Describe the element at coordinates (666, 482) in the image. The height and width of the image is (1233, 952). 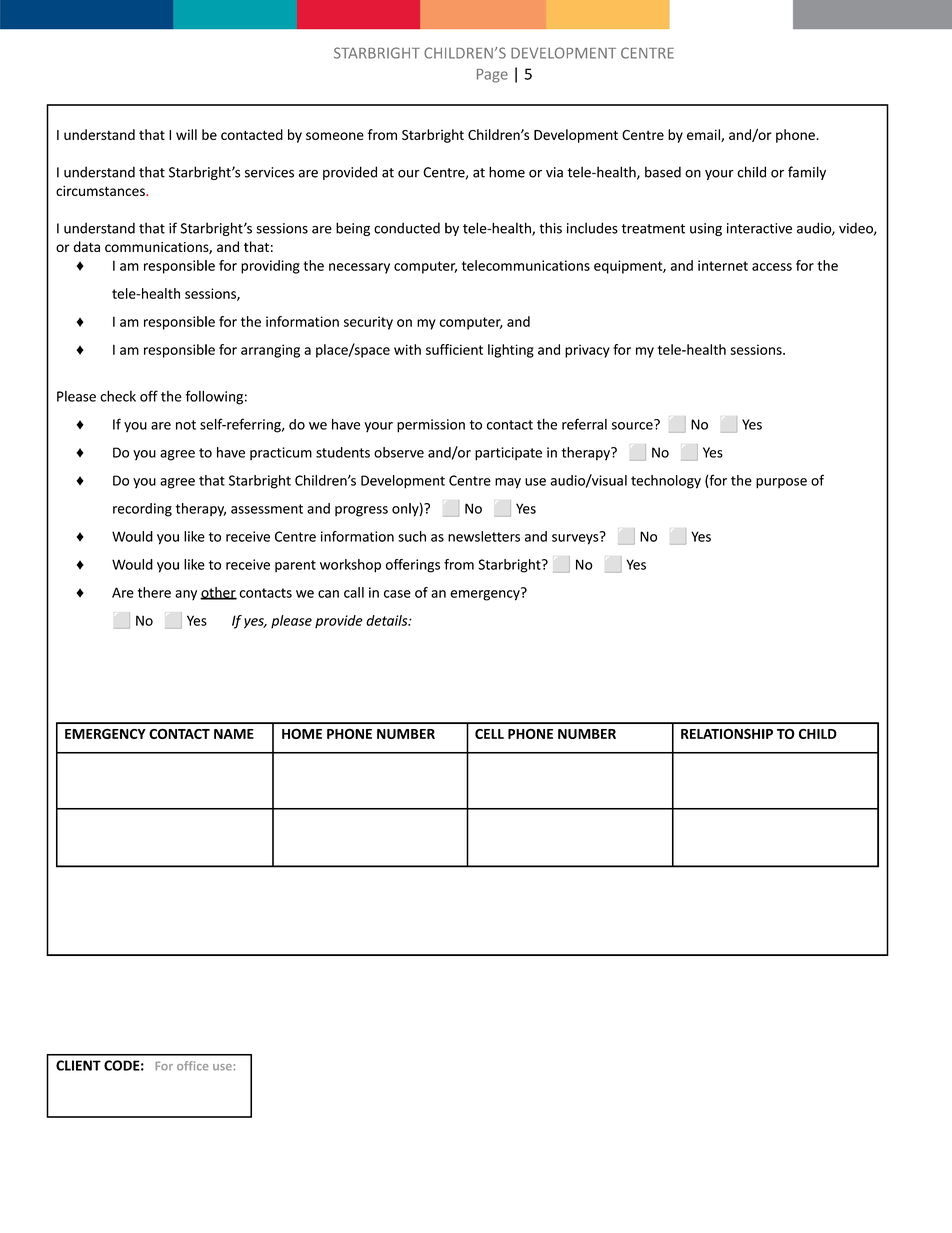
I see `technology` at that location.
